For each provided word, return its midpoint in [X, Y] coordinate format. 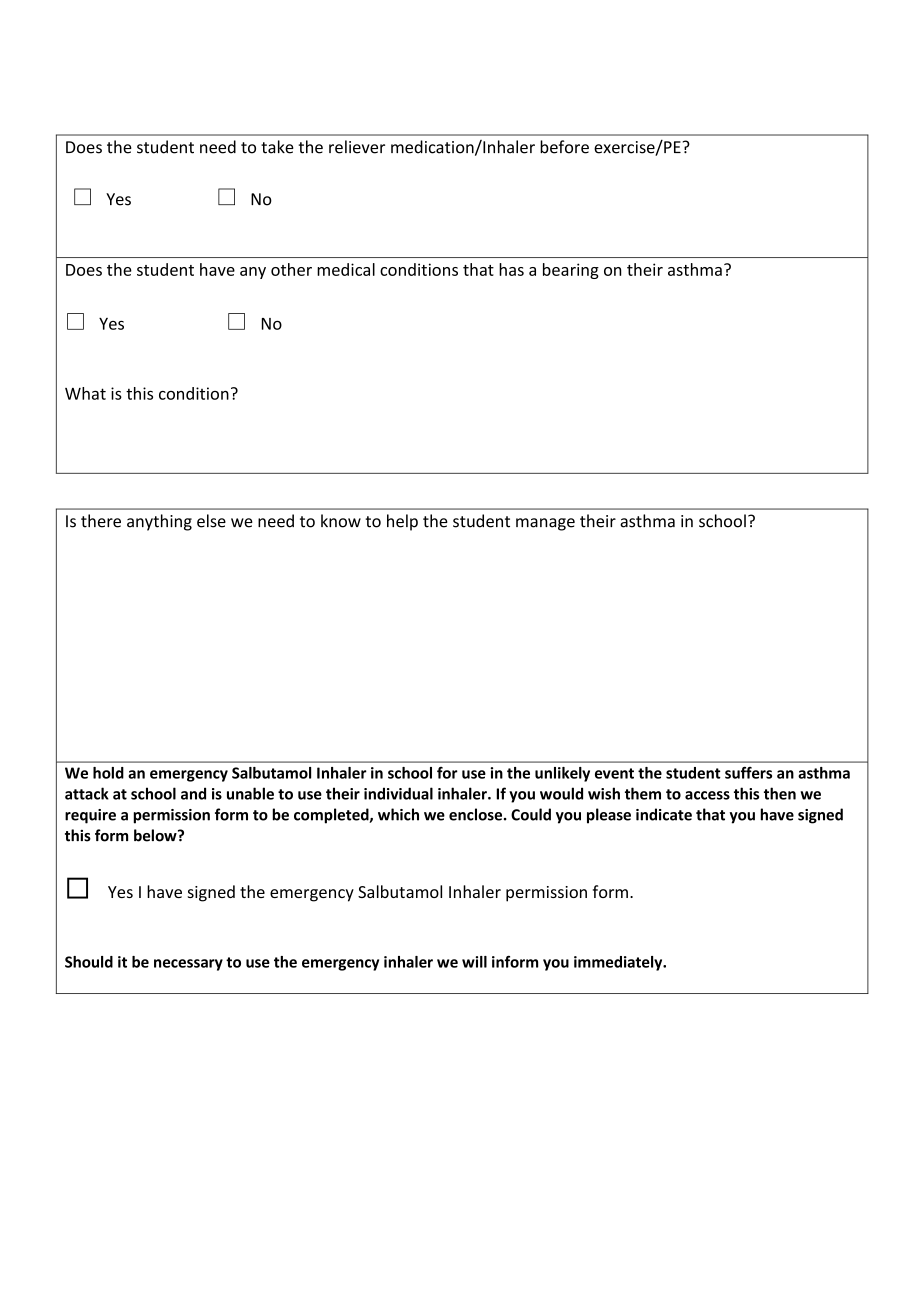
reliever [357, 147]
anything [159, 522]
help [402, 522]
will [474, 962]
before [564, 147]
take [277, 147]
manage [545, 524]
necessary [188, 965]
